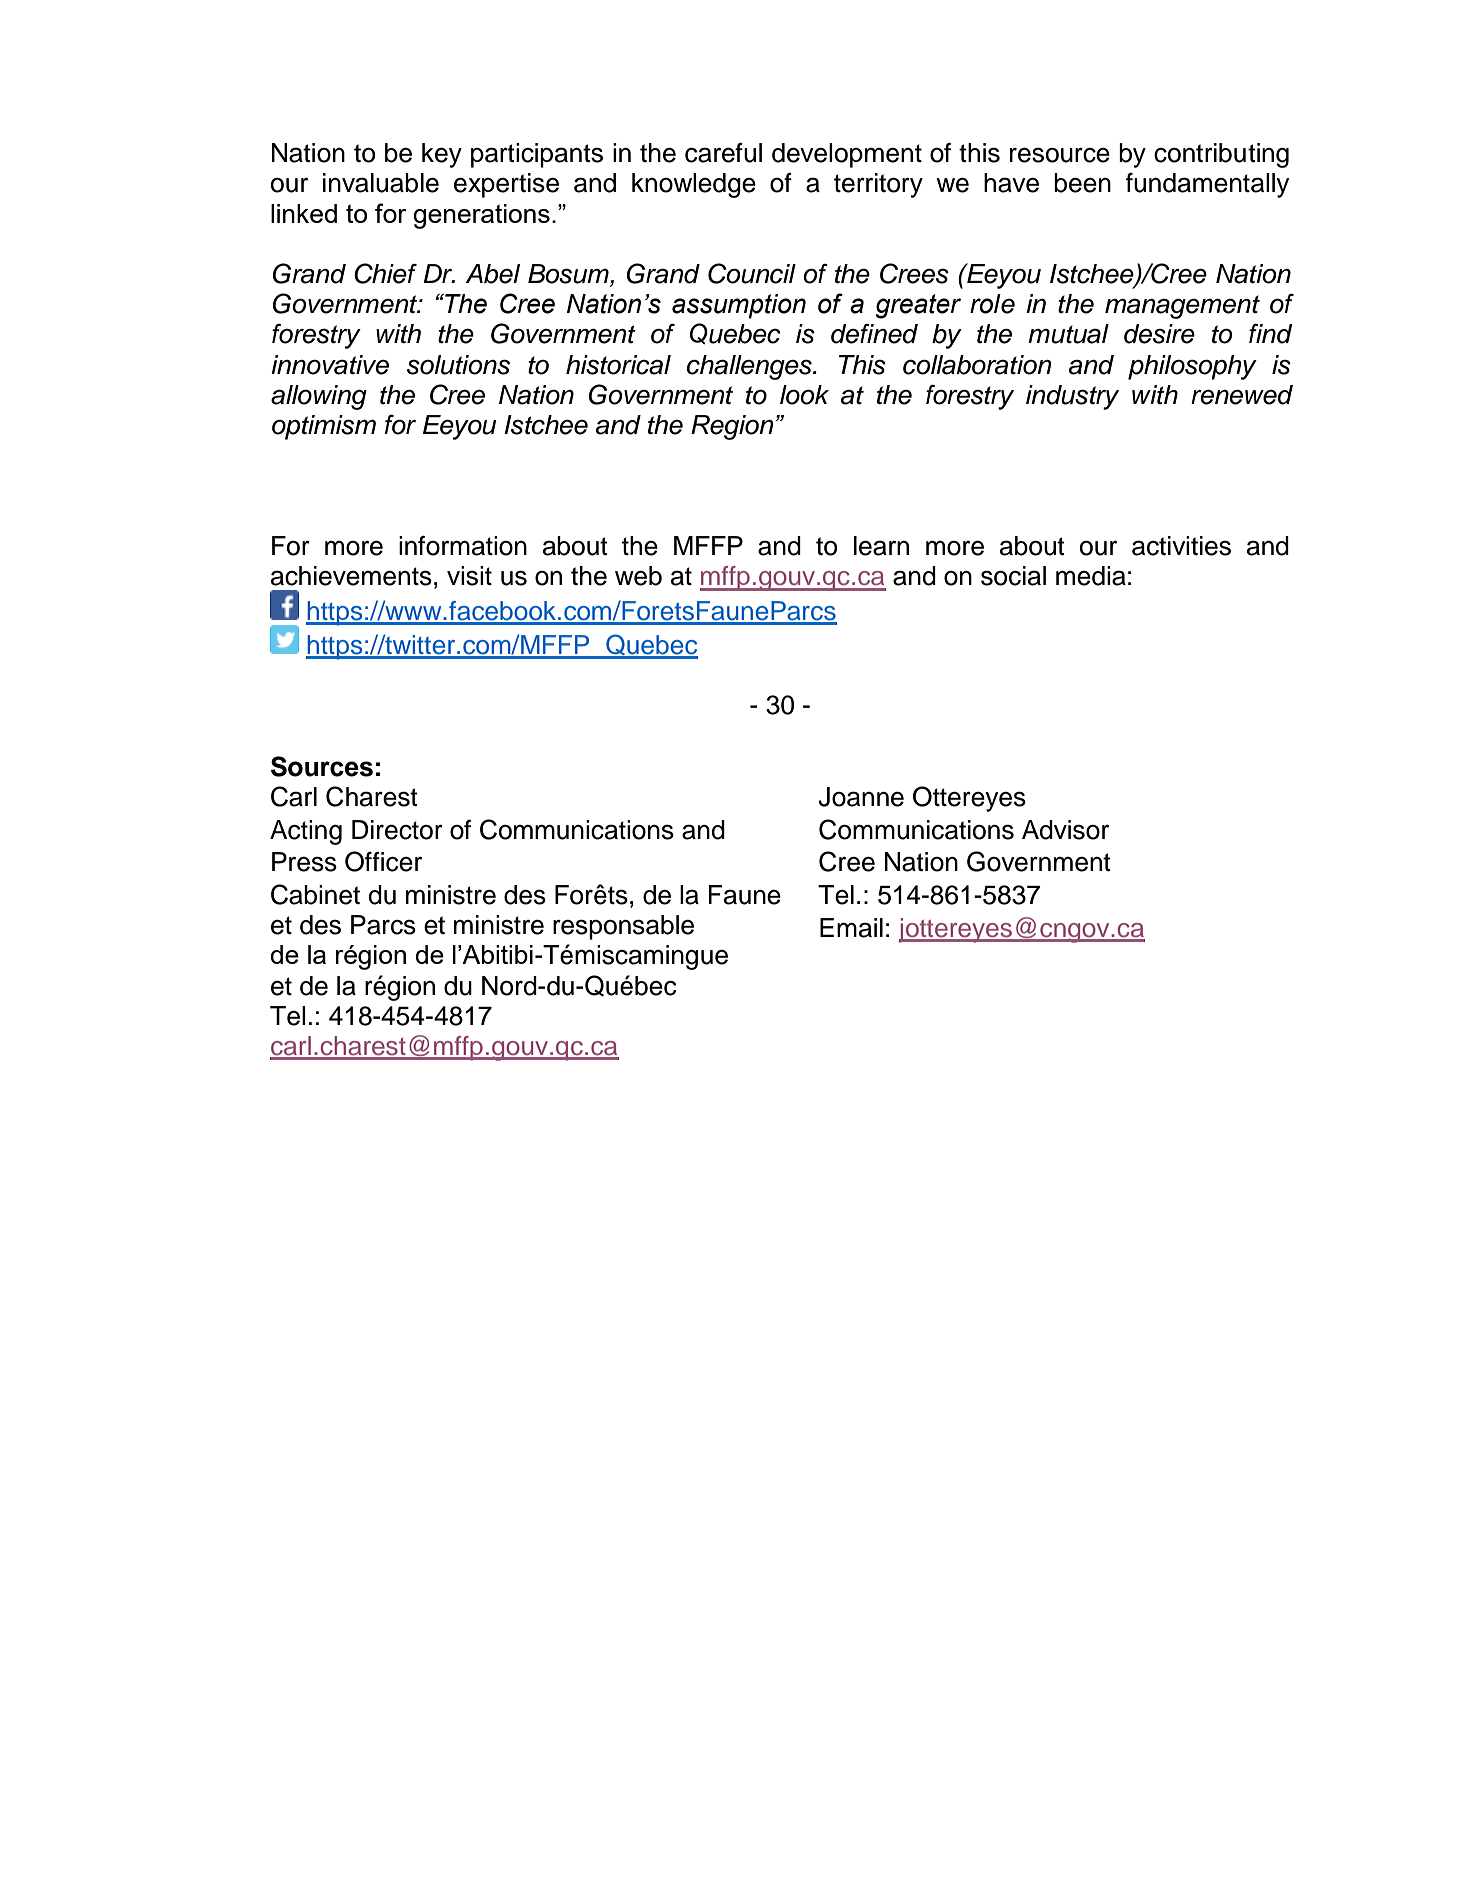  I want to click on information, so click(463, 546).
